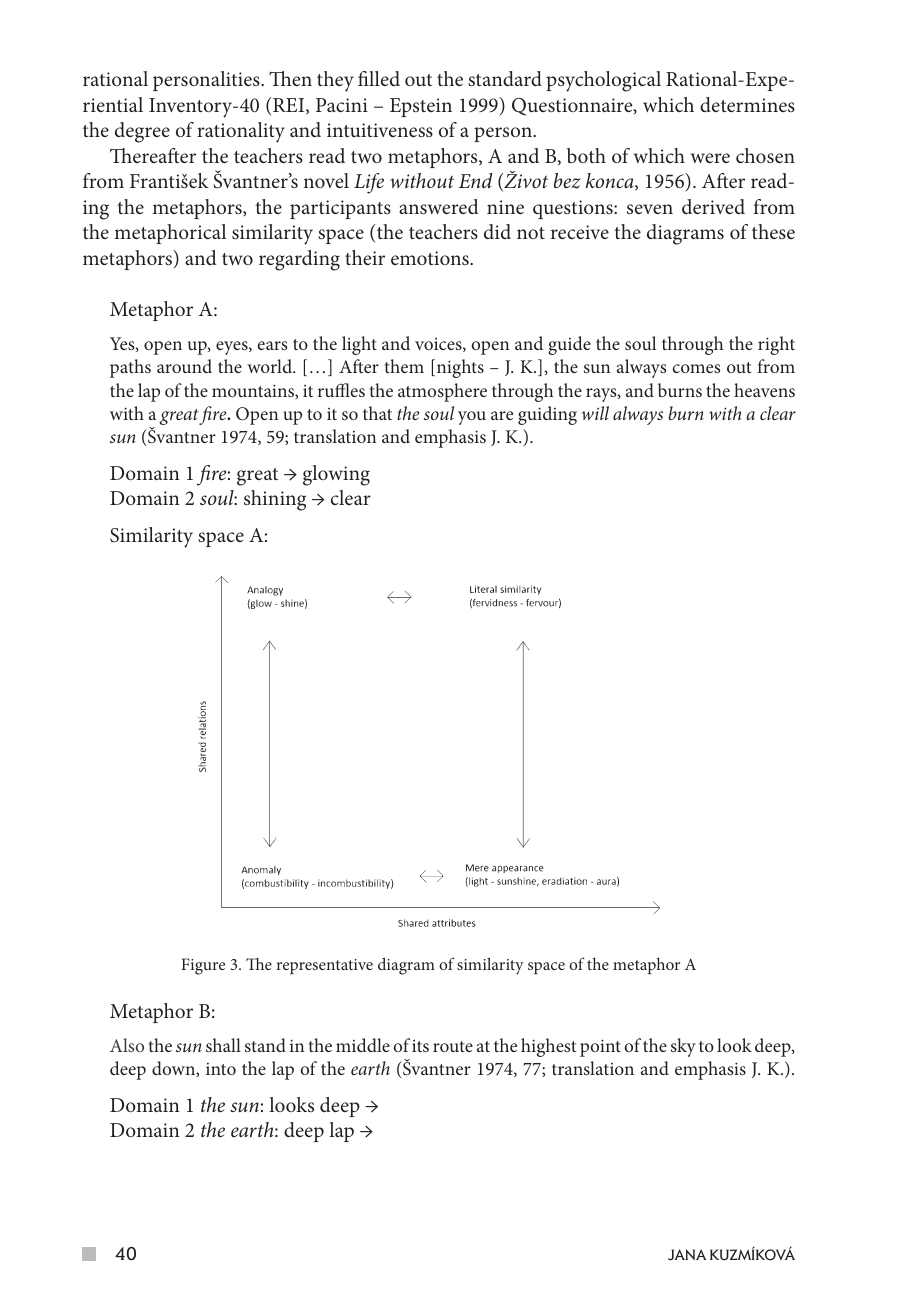 The width and height of the screenshot is (905, 1316). I want to click on route, so click(453, 1046).
